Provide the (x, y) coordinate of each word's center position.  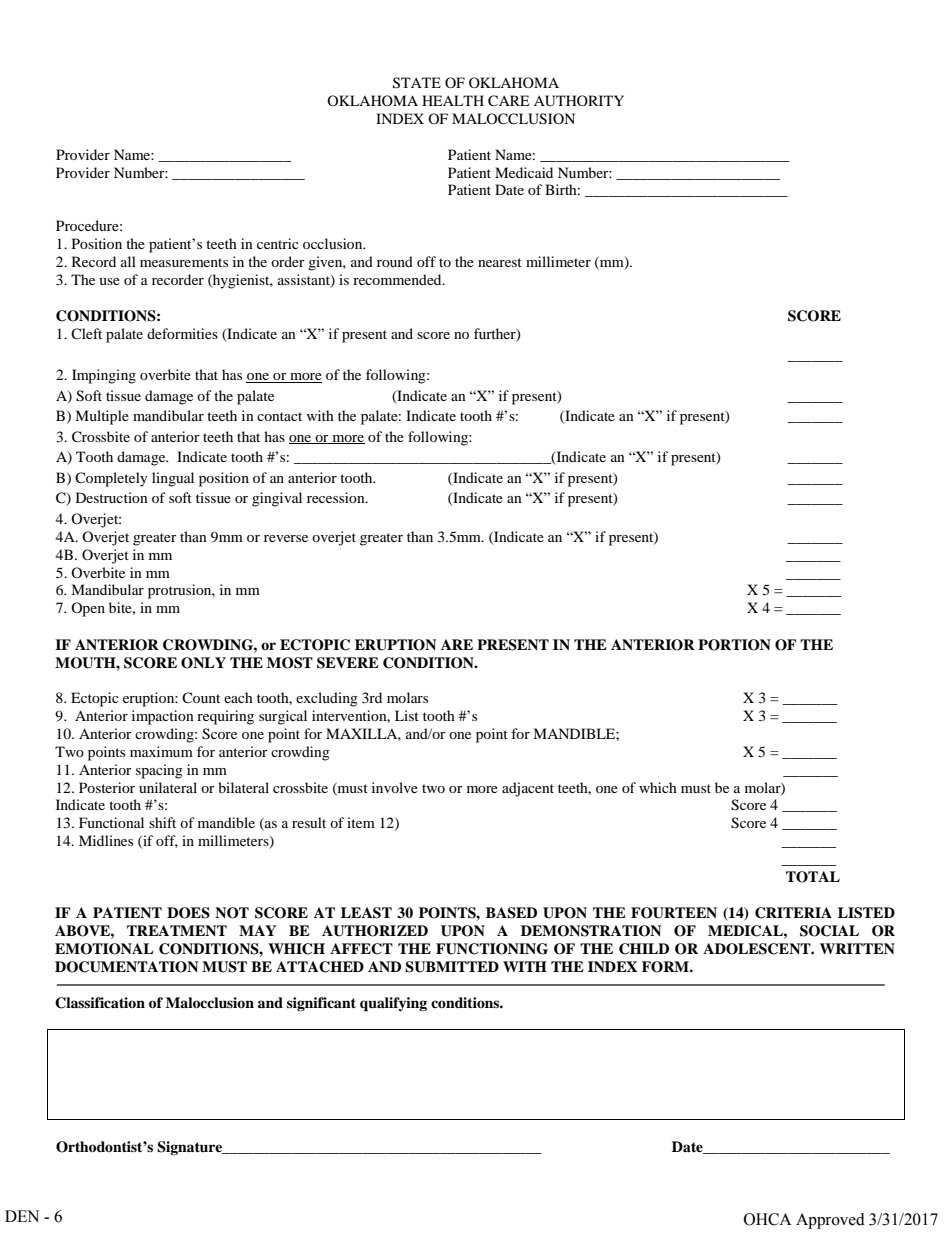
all (128, 261)
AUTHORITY (579, 101)
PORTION (734, 645)
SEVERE (348, 663)
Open (88, 609)
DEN (22, 1216)
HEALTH (453, 100)
